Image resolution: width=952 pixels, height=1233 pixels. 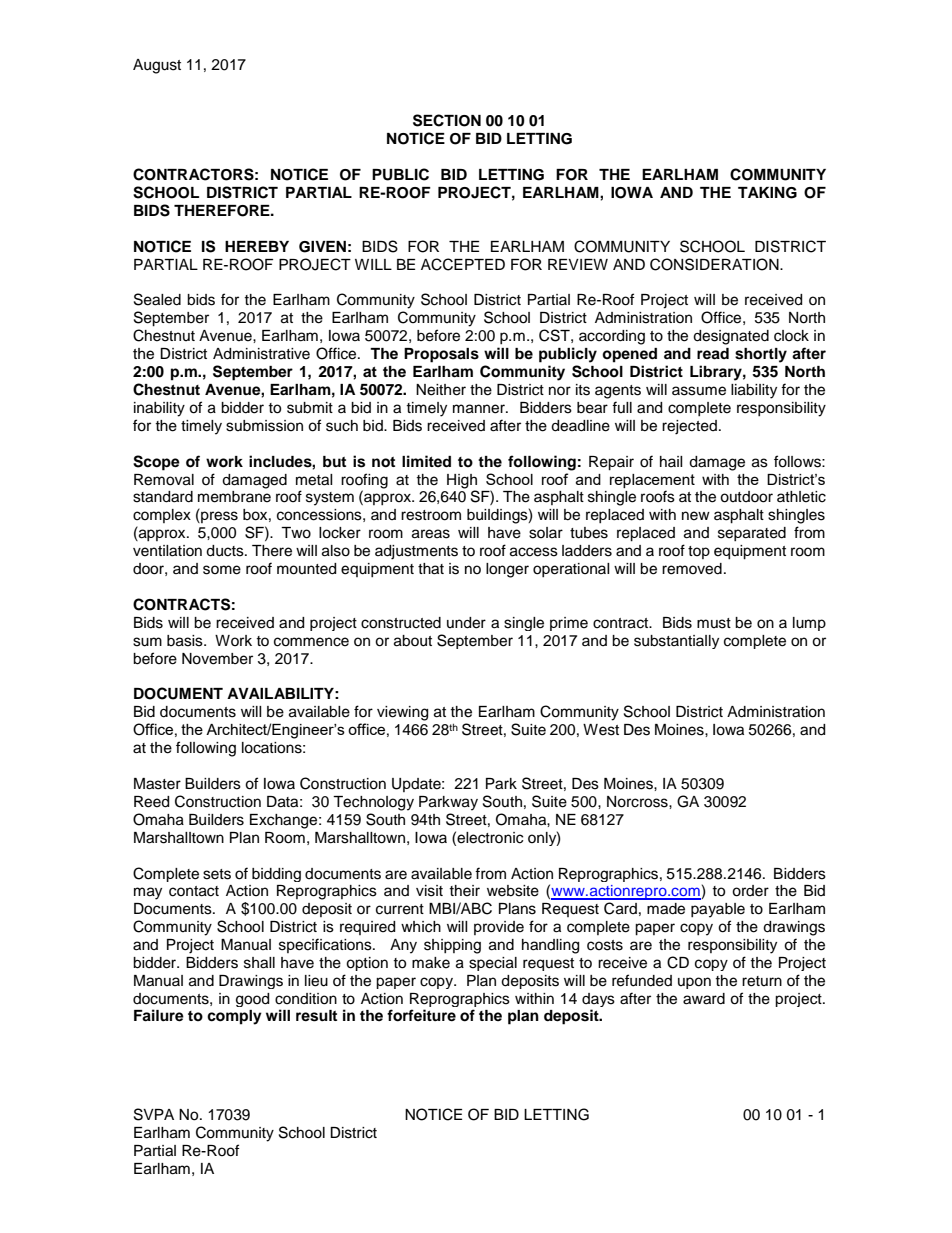 What do you see at coordinates (226, 551) in the screenshot?
I see `ducts` at bounding box center [226, 551].
